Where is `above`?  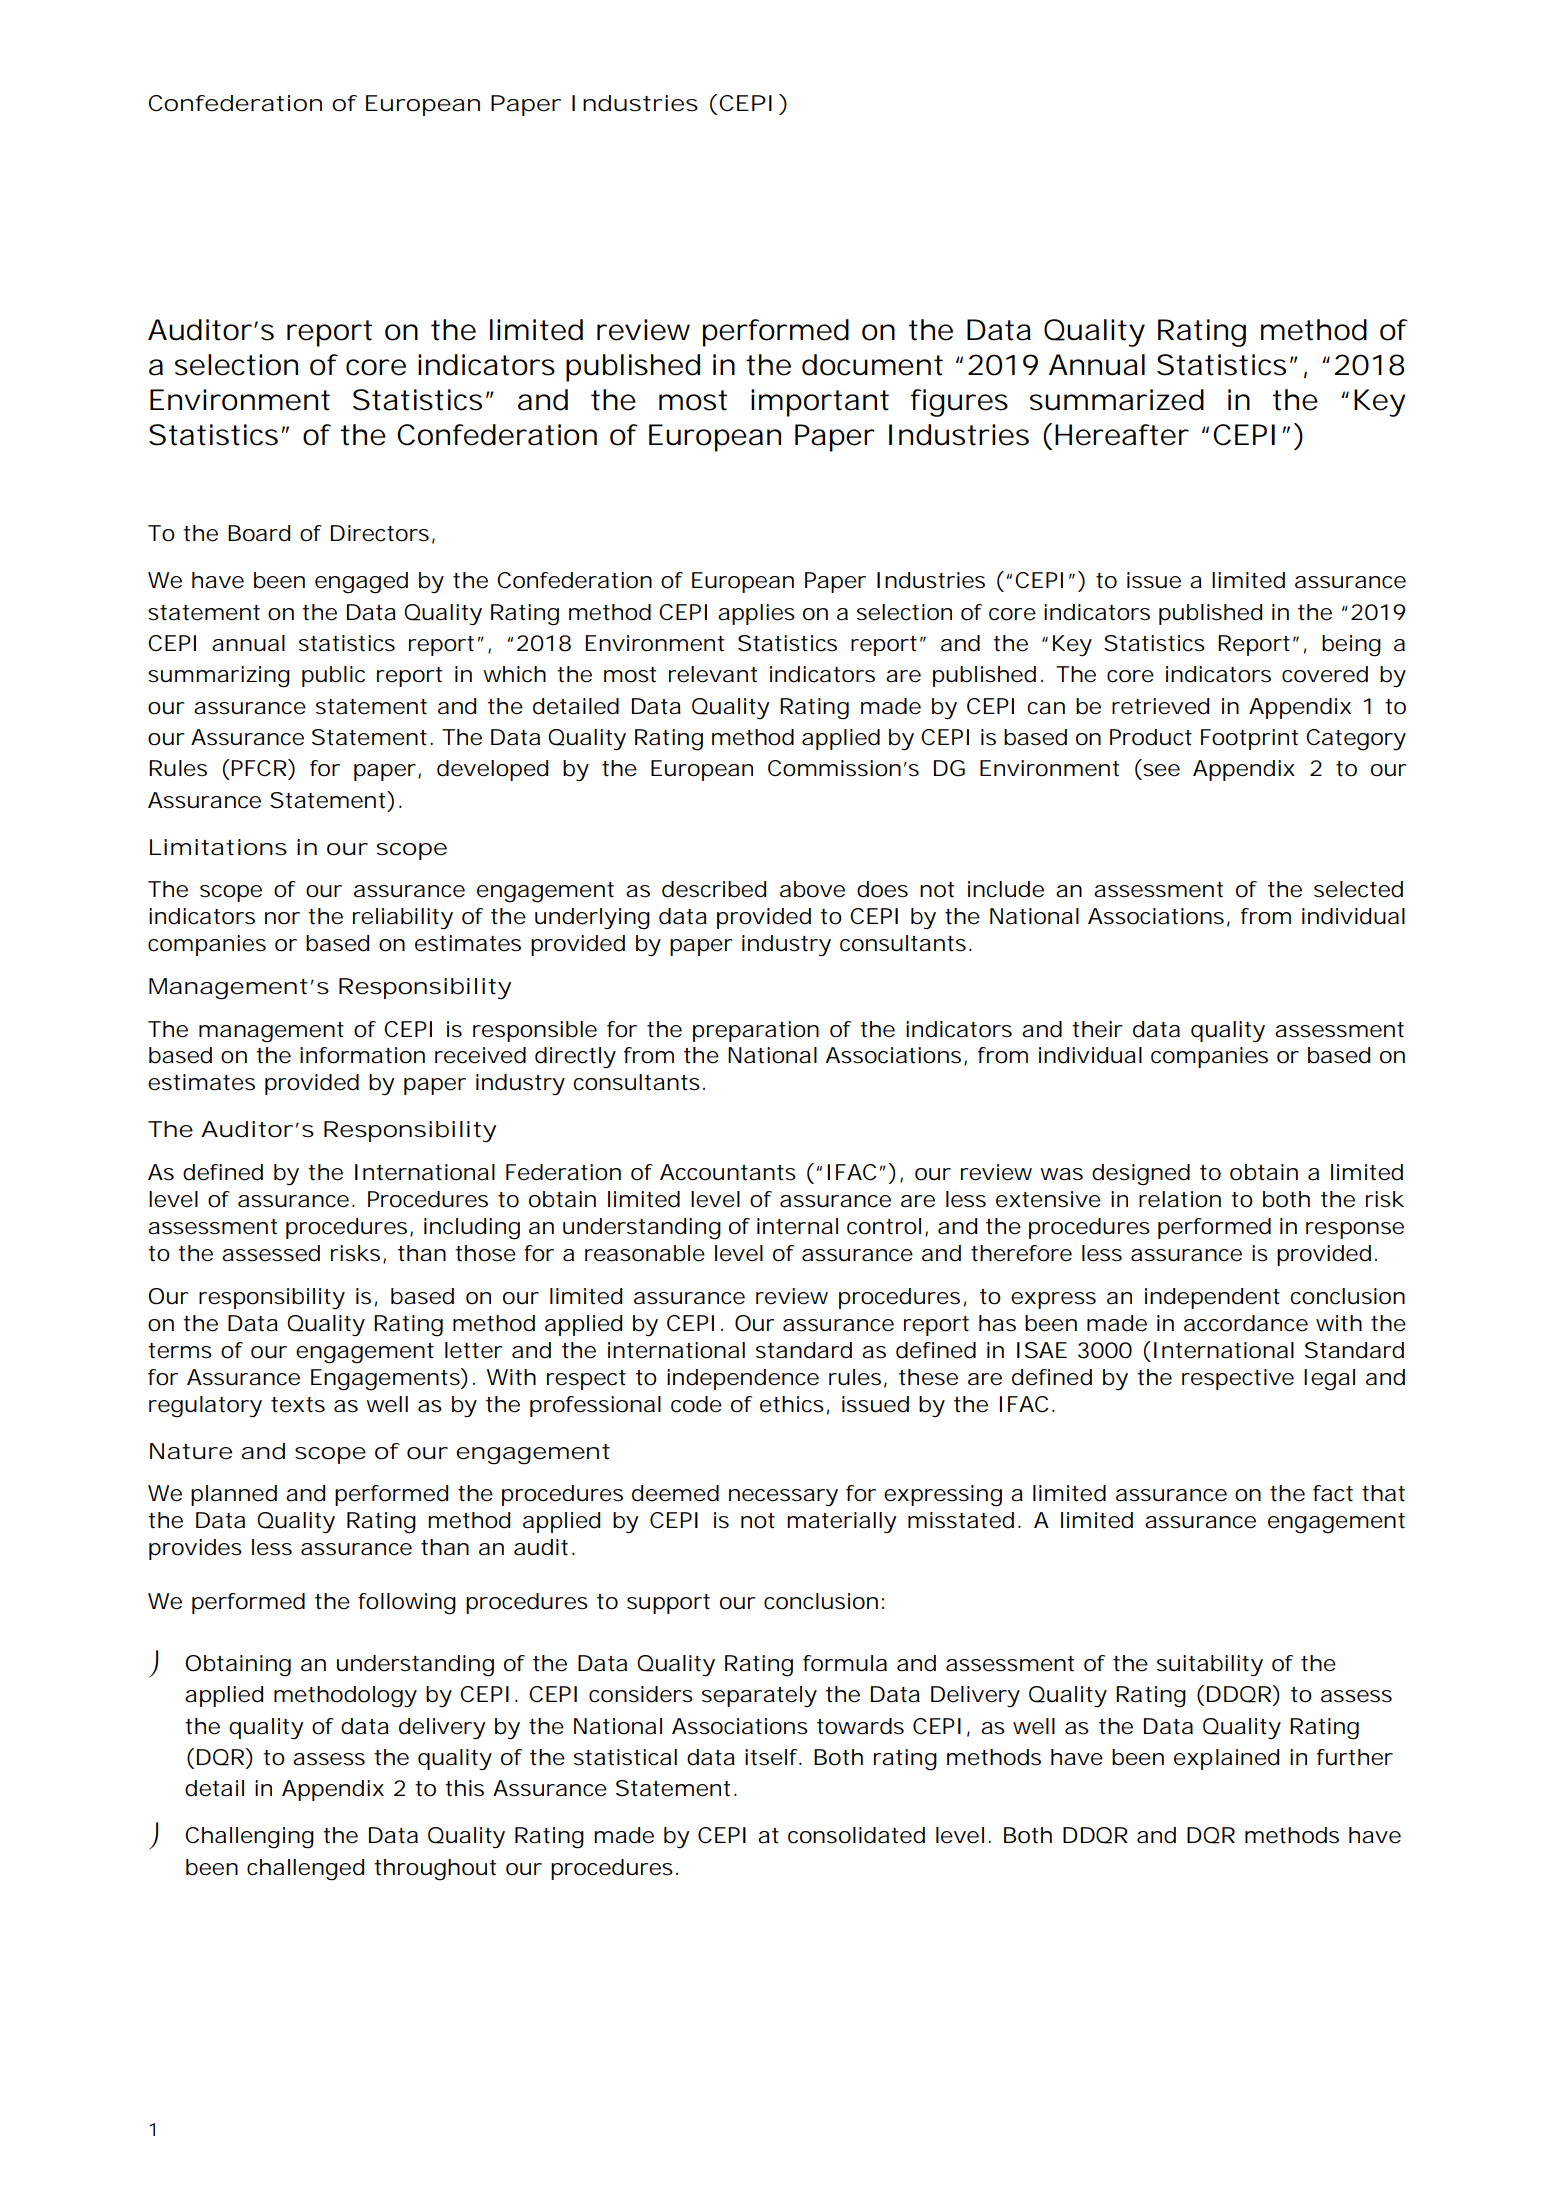
above is located at coordinates (812, 889).
